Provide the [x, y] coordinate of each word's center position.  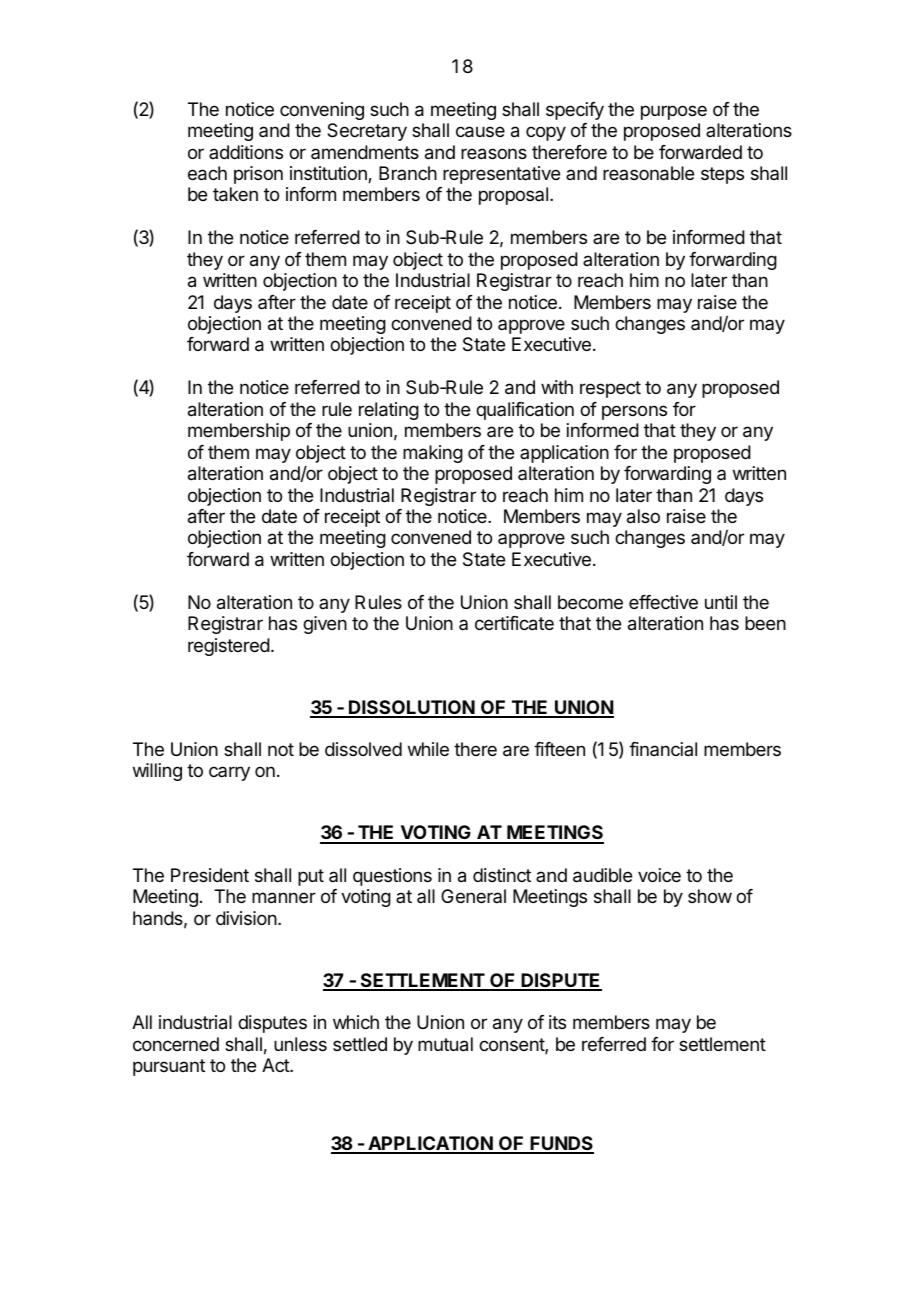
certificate [514, 623]
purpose [674, 112]
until [721, 602]
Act [276, 1065]
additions [246, 152]
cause [480, 132]
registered [229, 647]
